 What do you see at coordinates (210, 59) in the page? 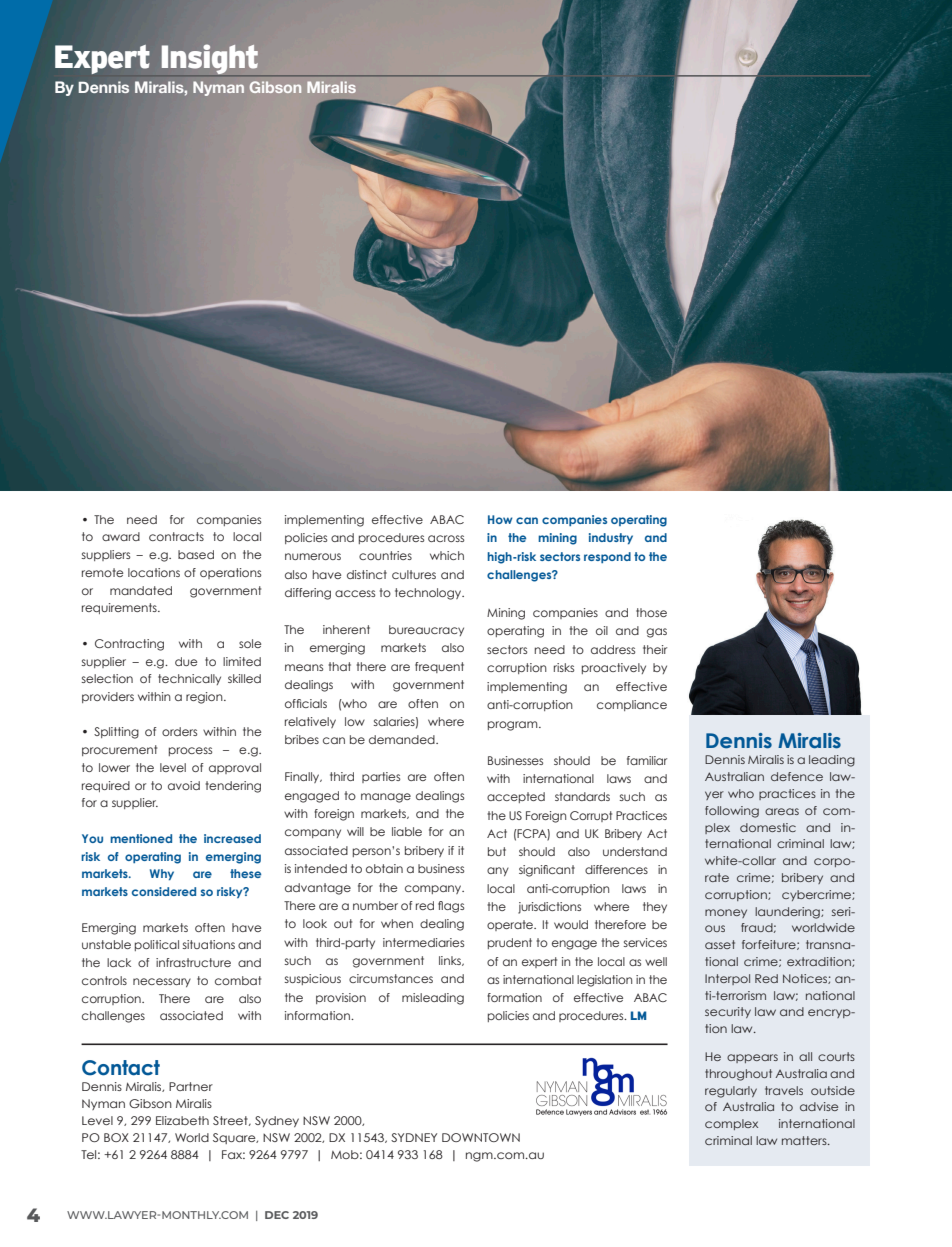
I see `Insight` at bounding box center [210, 59].
